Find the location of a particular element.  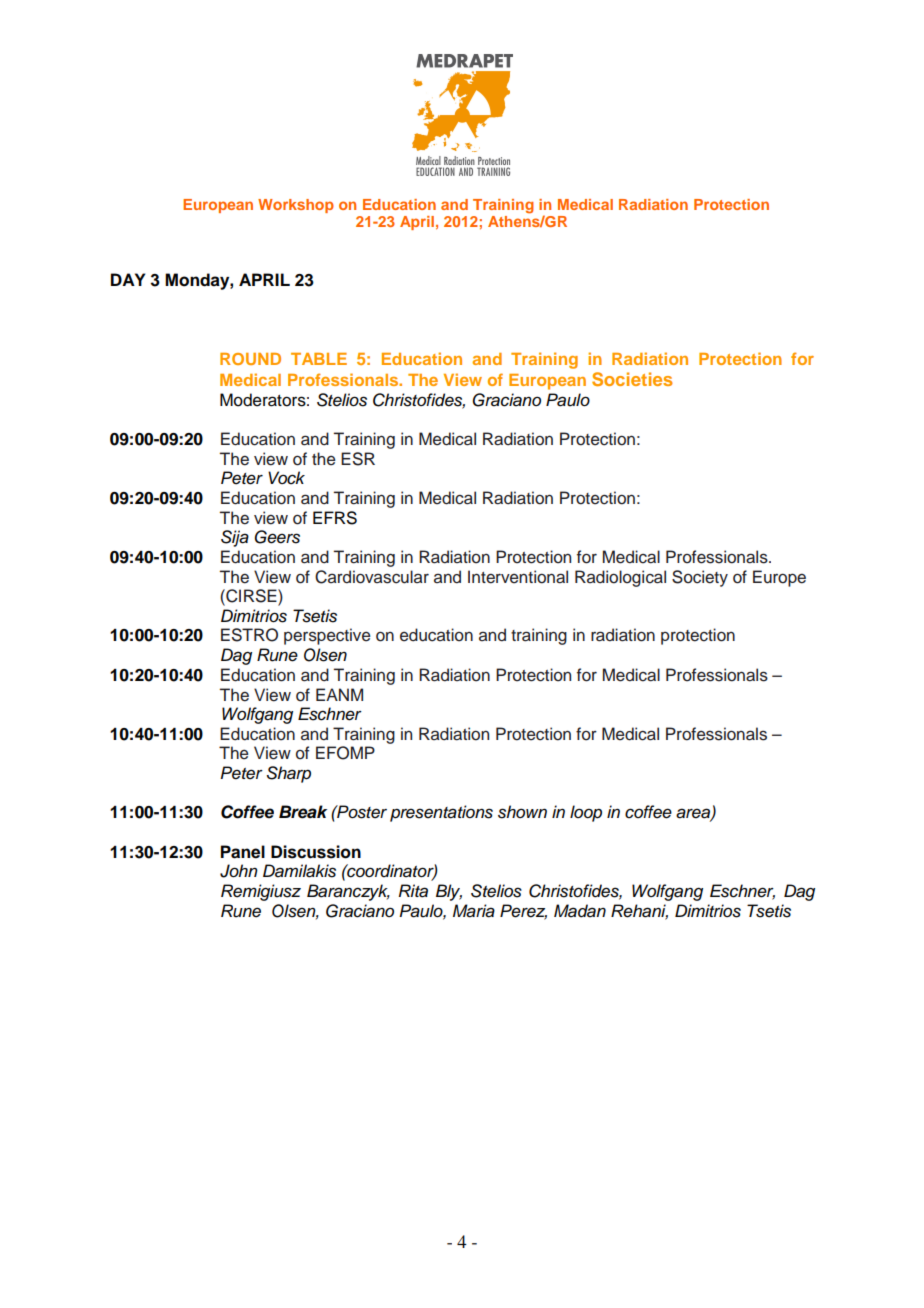

Interventional is located at coordinates (518, 577).
